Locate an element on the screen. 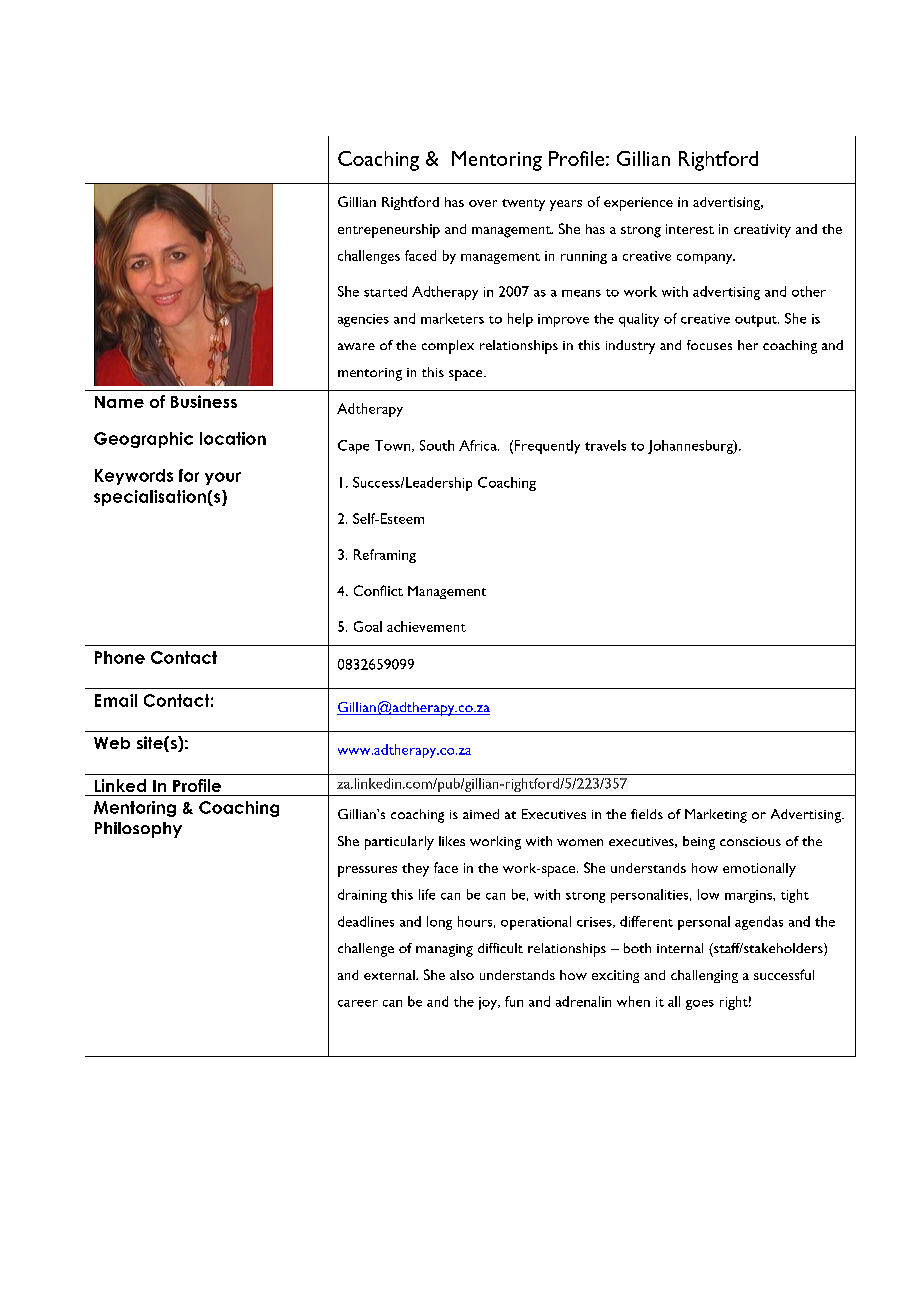 This screenshot has width=924, height=1308. Johannesburg is located at coordinates (691, 447).
